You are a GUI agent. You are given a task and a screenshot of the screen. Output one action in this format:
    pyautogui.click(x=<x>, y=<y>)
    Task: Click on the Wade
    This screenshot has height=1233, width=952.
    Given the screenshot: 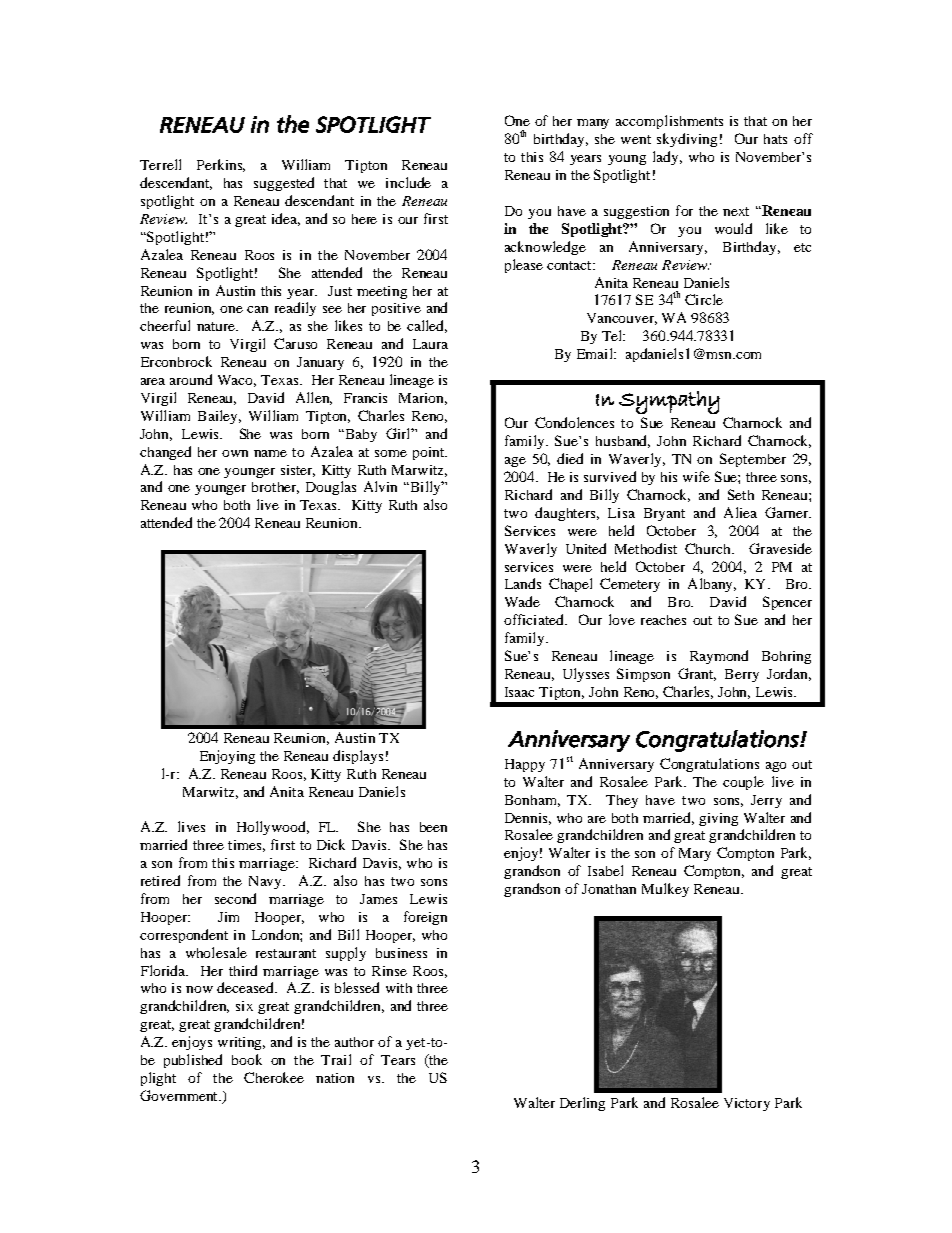 What is the action you would take?
    pyautogui.click(x=522, y=601)
